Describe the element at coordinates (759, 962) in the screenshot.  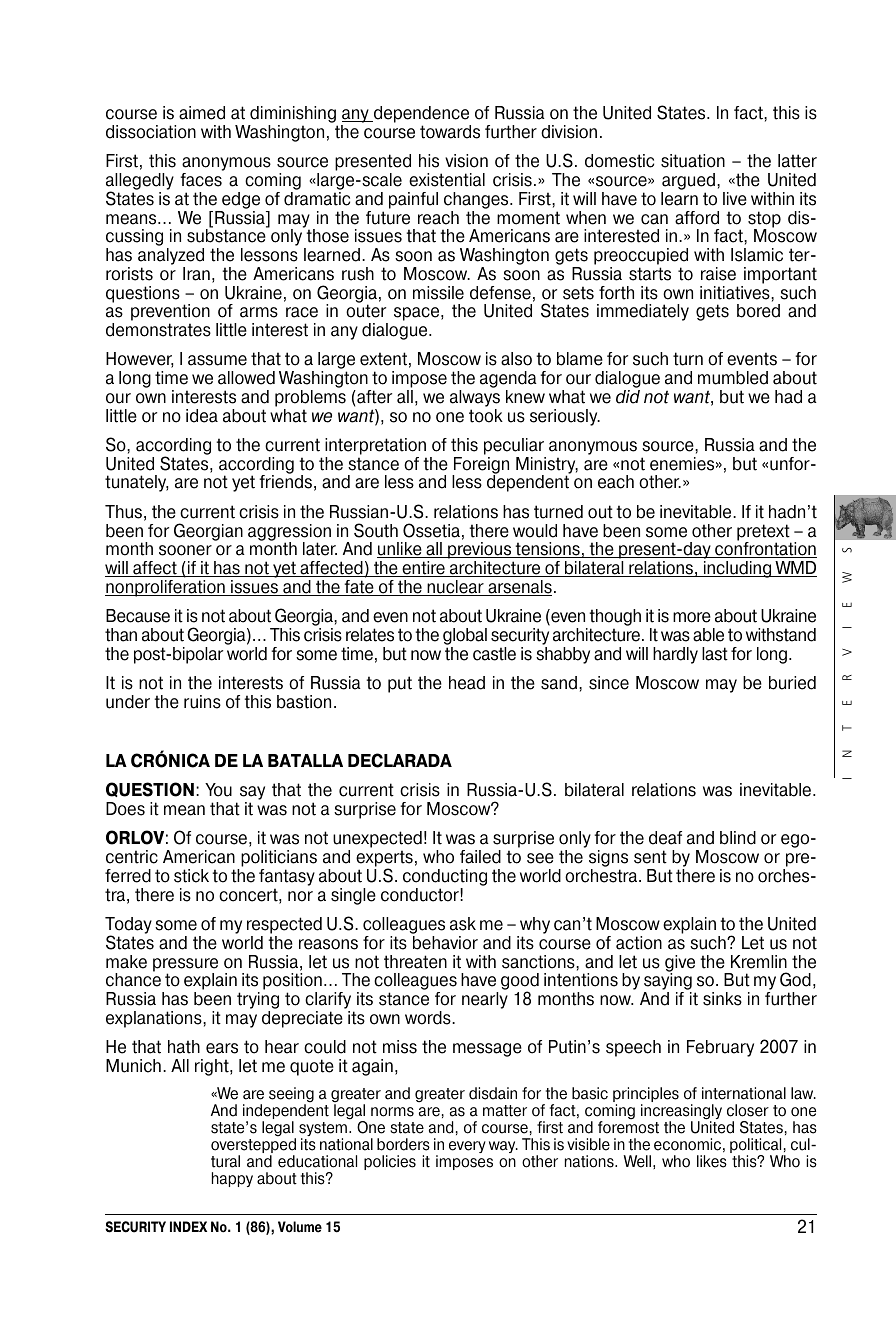
I see `Kremlin` at that location.
